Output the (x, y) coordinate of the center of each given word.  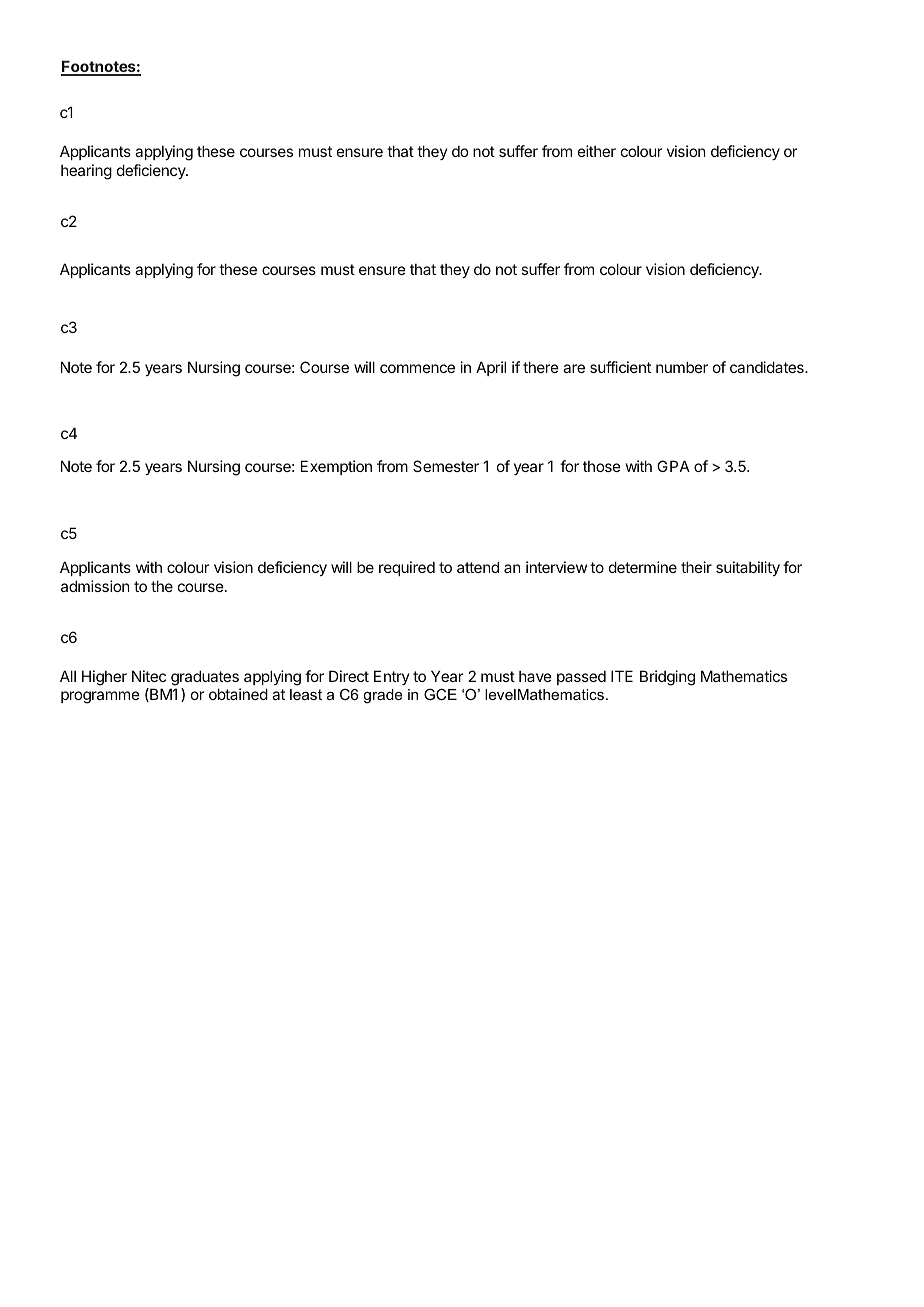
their (696, 567)
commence (417, 368)
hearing (86, 172)
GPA (673, 466)
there (541, 367)
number (682, 367)
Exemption (336, 467)
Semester (446, 466)
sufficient (620, 367)
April (491, 368)
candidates (768, 367)
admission (95, 586)
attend (478, 567)
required (407, 568)
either (597, 151)
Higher (104, 678)
